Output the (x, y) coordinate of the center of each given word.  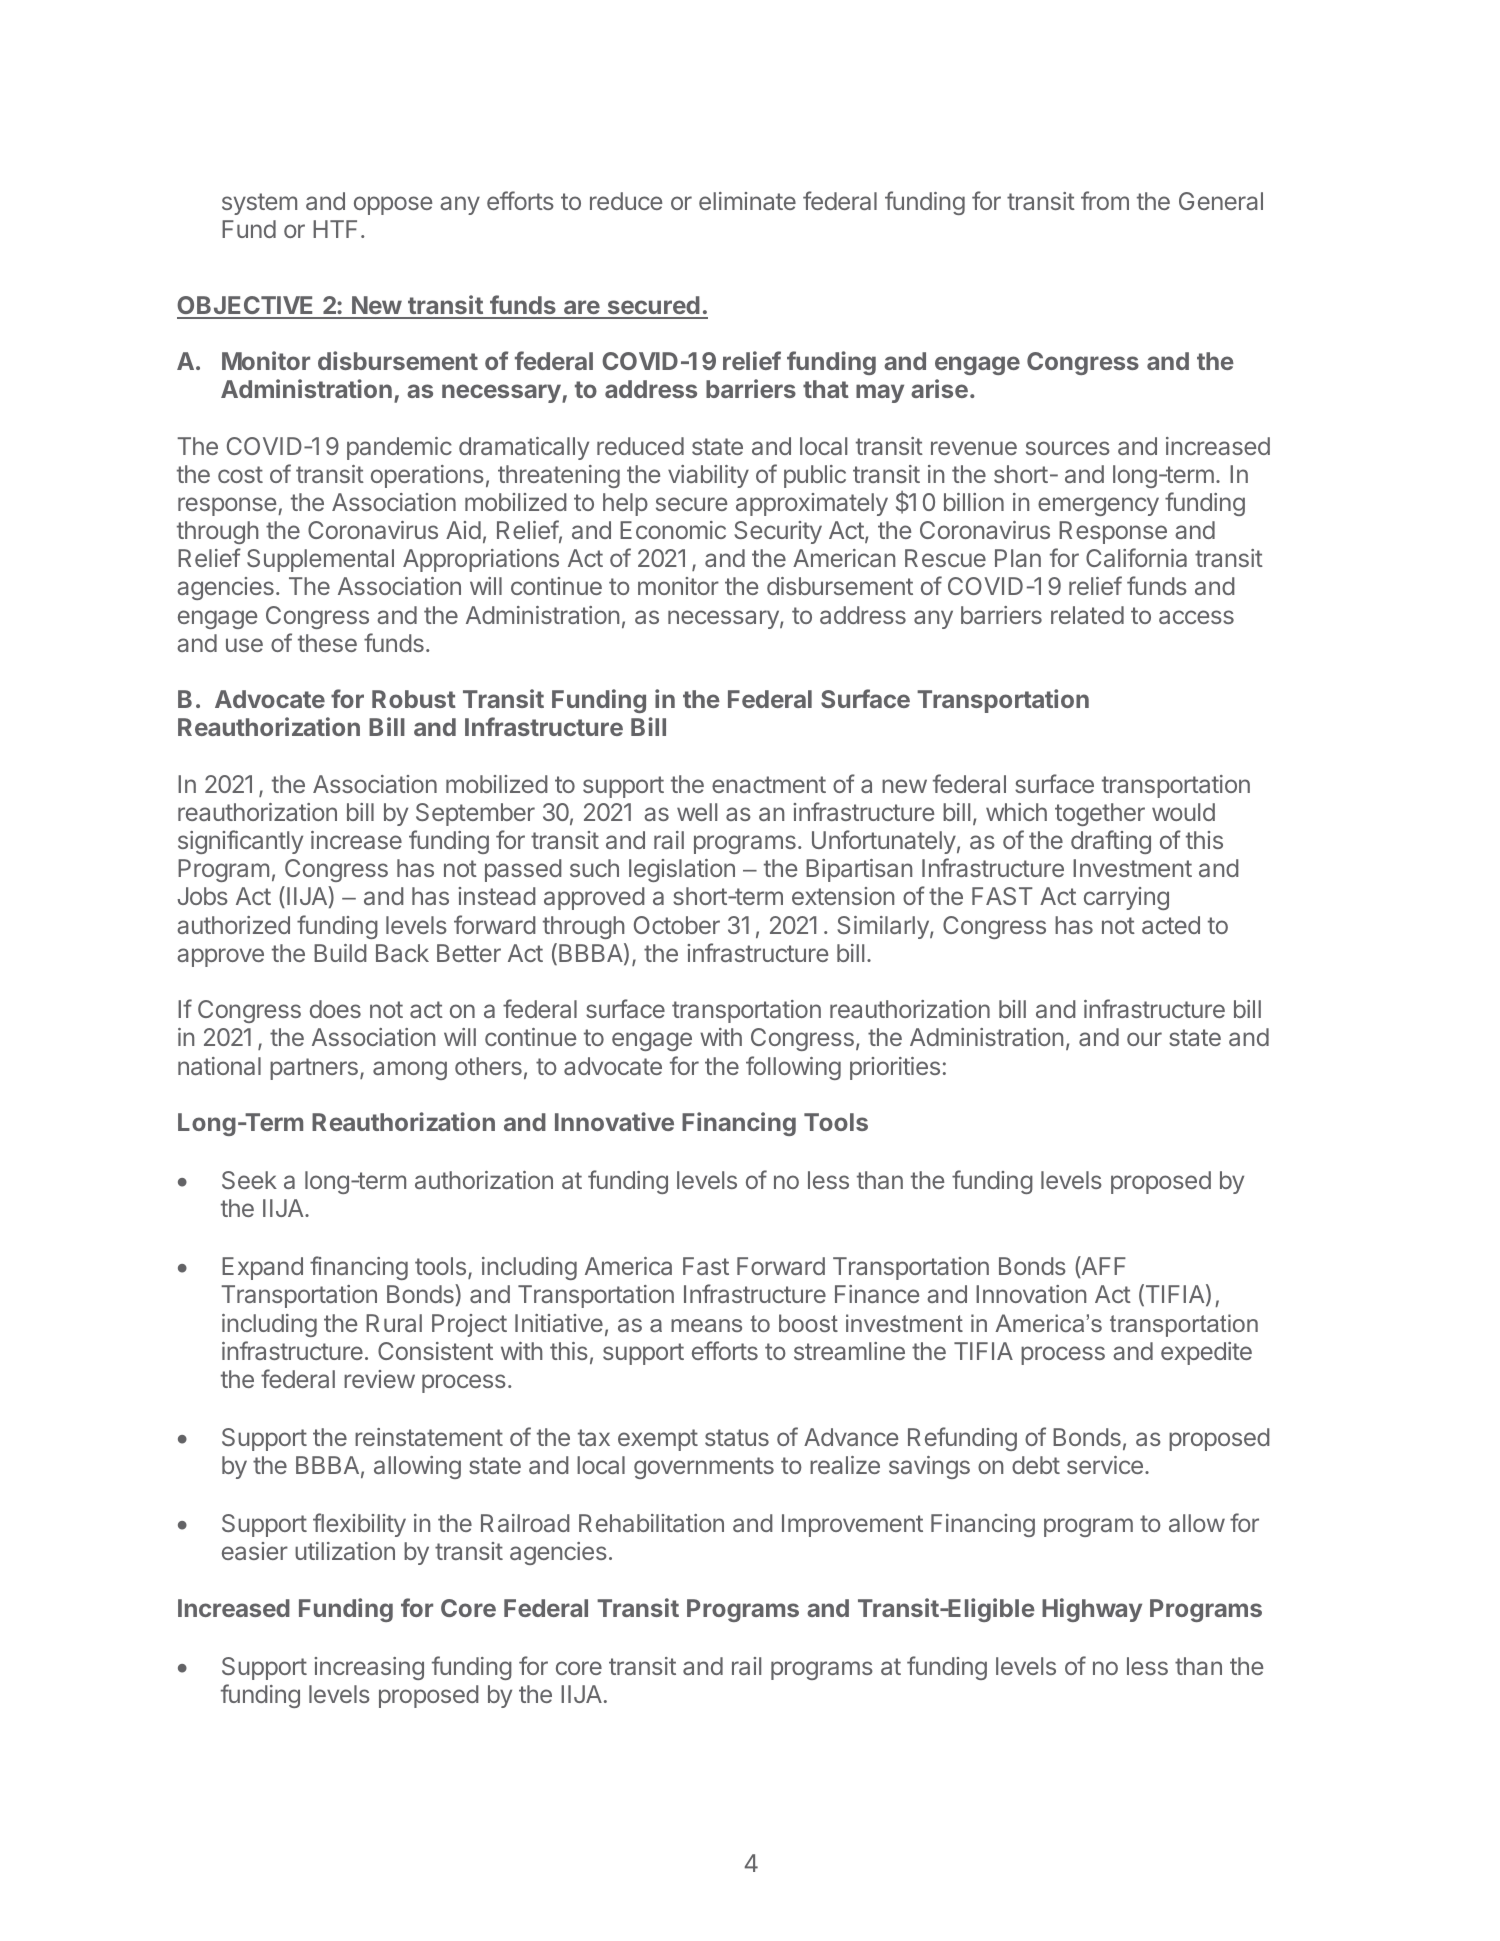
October (677, 925)
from (1105, 200)
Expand (262, 1268)
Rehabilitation (651, 1523)
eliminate (747, 201)
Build (340, 953)
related (1087, 615)
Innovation (1031, 1294)
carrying (1126, 898)
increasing (369, 1668)
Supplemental (320, 560)
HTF (335, 229)
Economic (673, 530)
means (706, 1325)
